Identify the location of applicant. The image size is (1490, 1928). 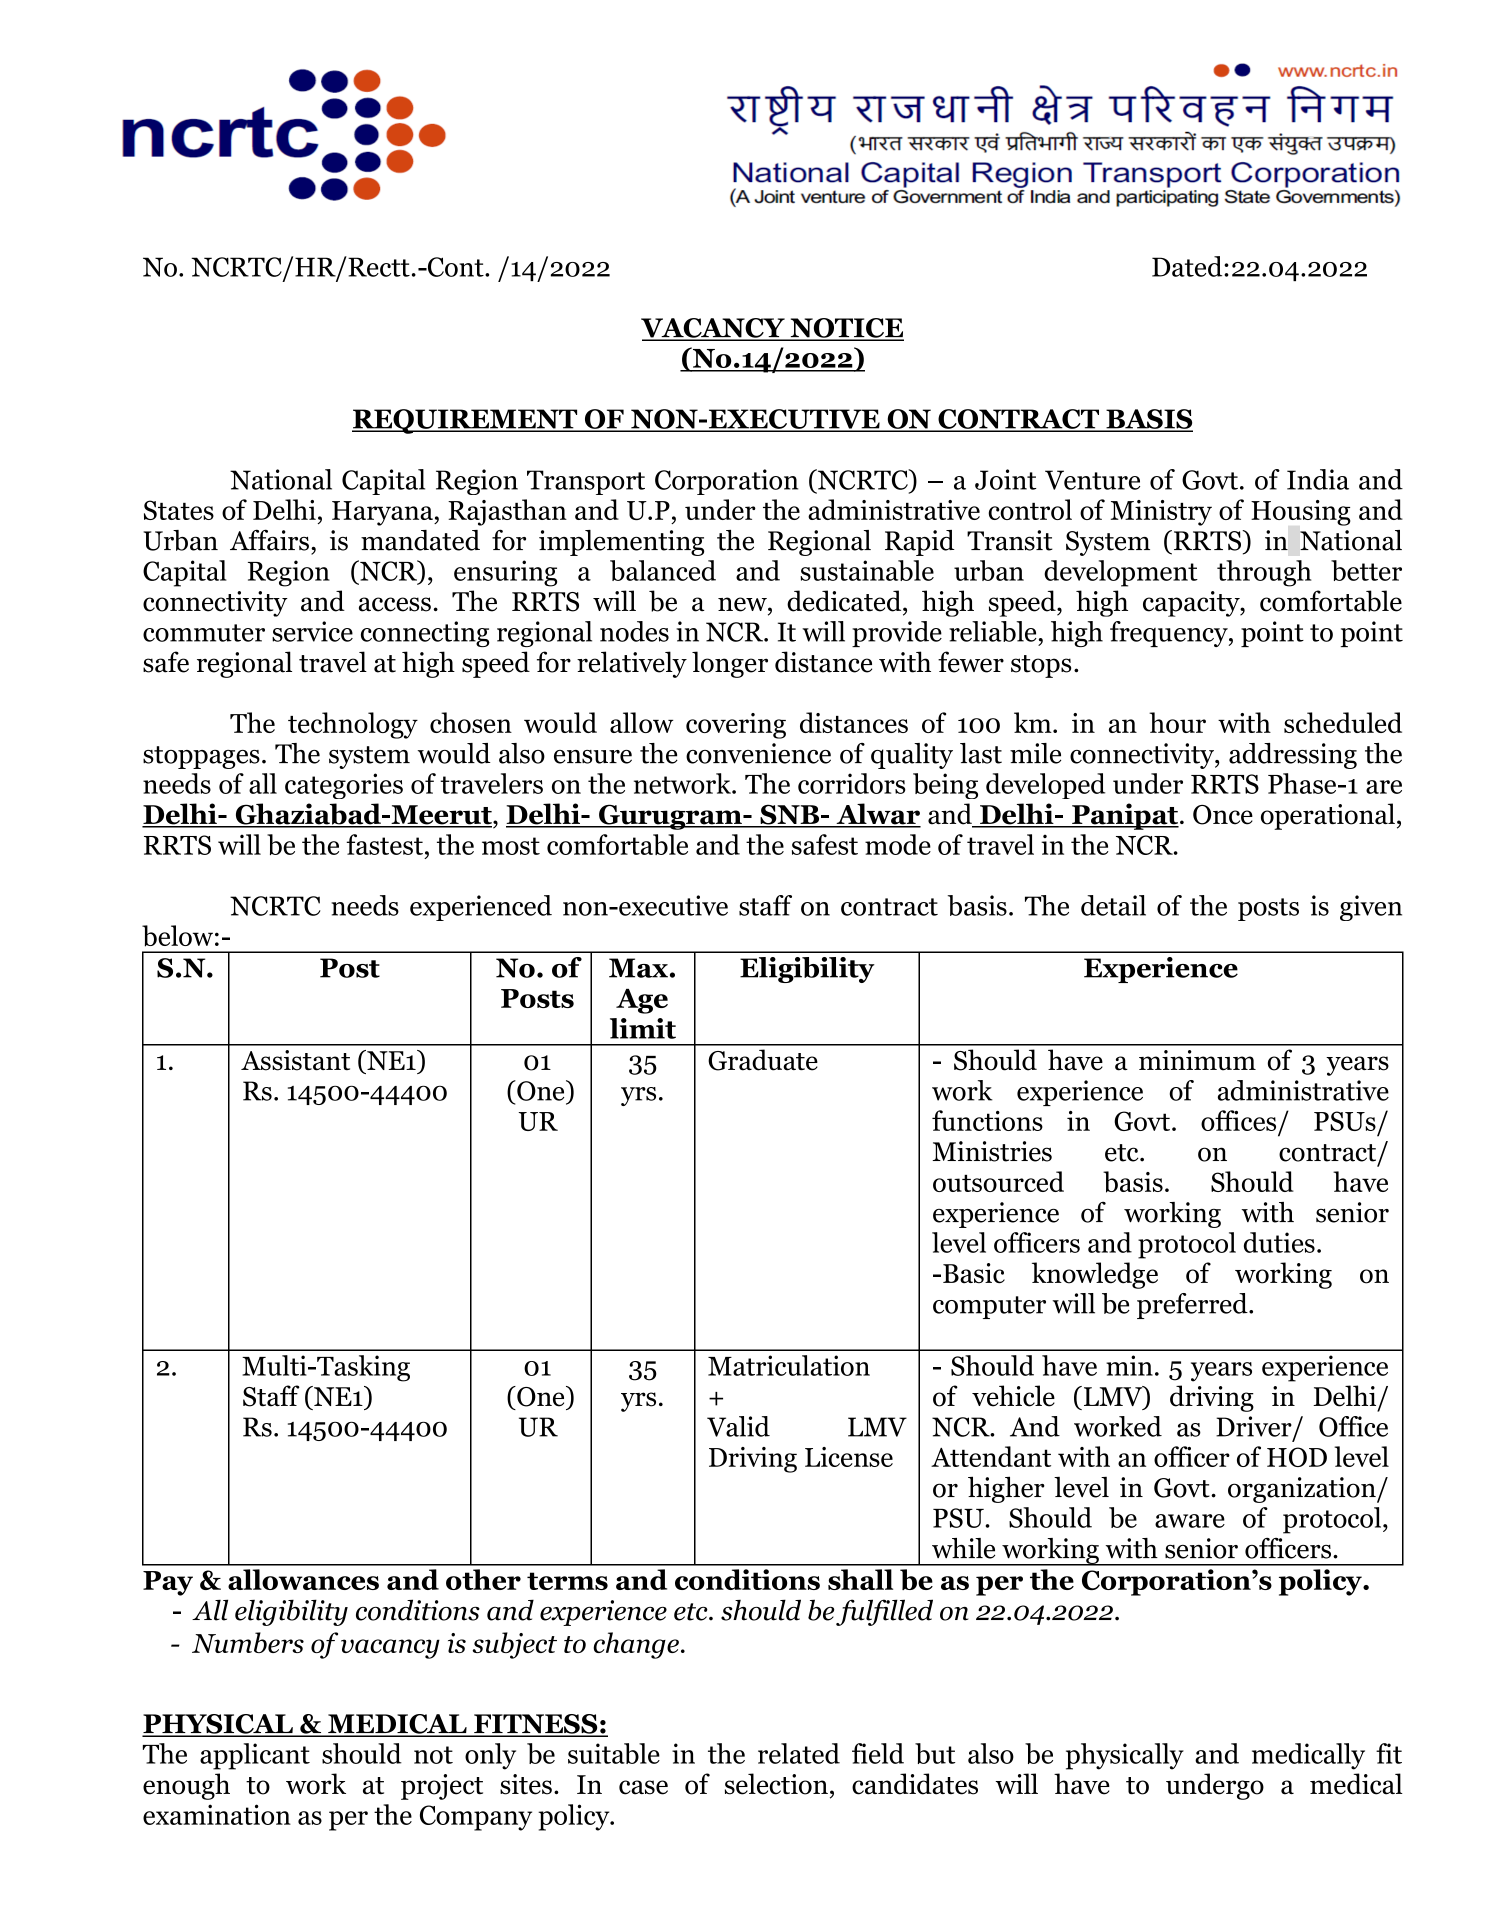
(255, 1756).
